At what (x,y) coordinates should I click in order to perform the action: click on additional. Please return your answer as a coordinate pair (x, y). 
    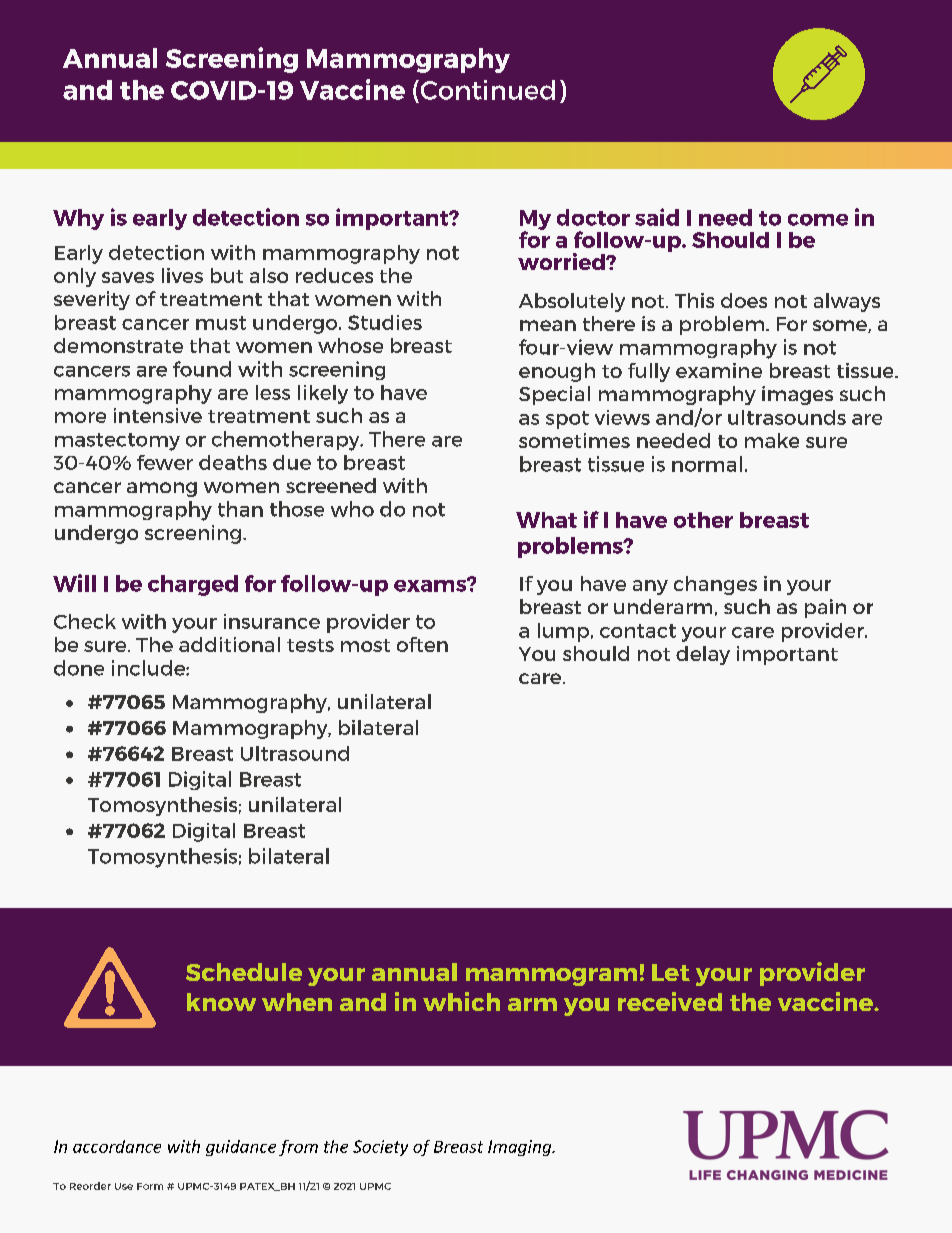
    Looking at the image, I should click on (229, 644).
